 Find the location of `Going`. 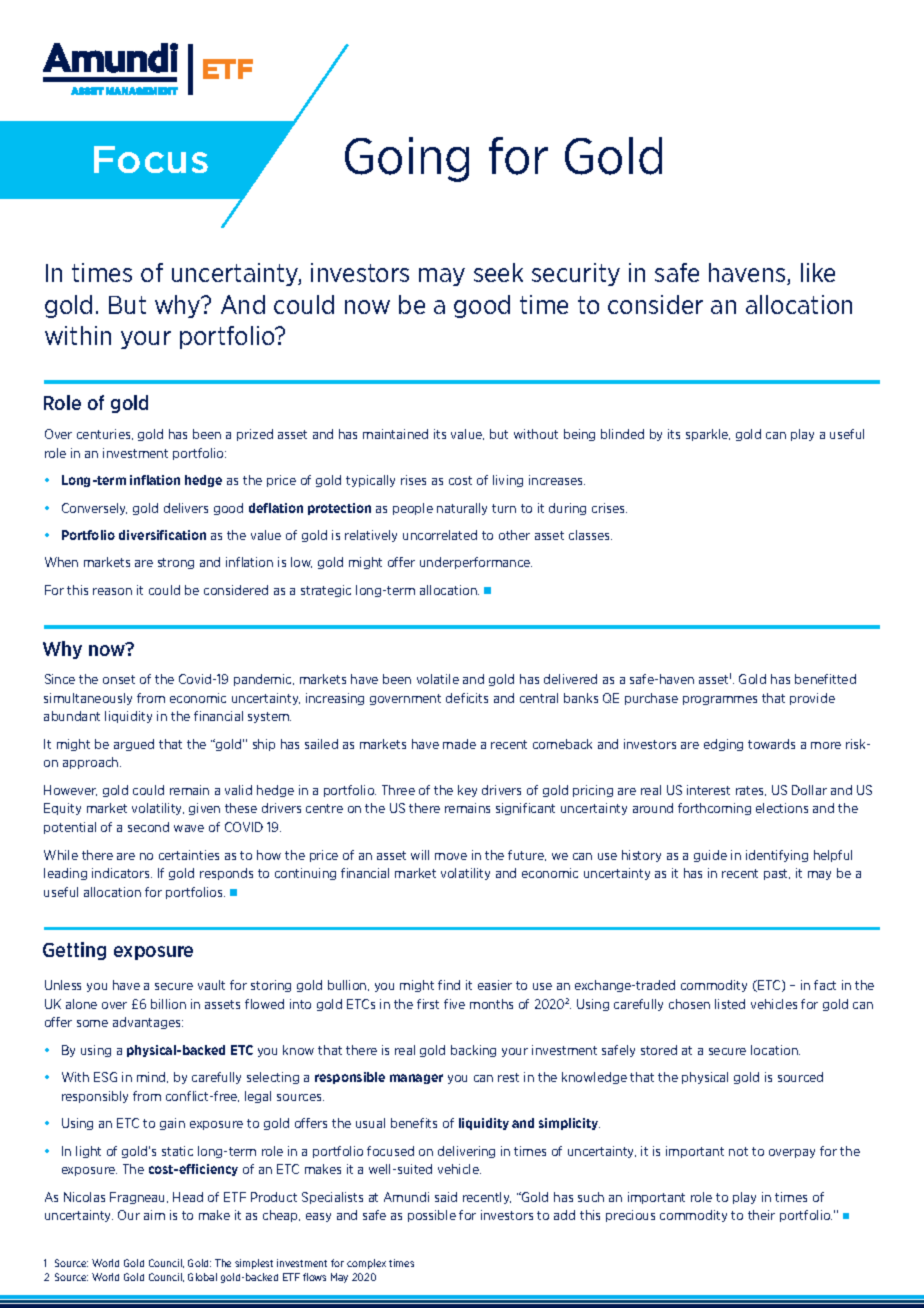

Going is located at coordinates (407, 159).
